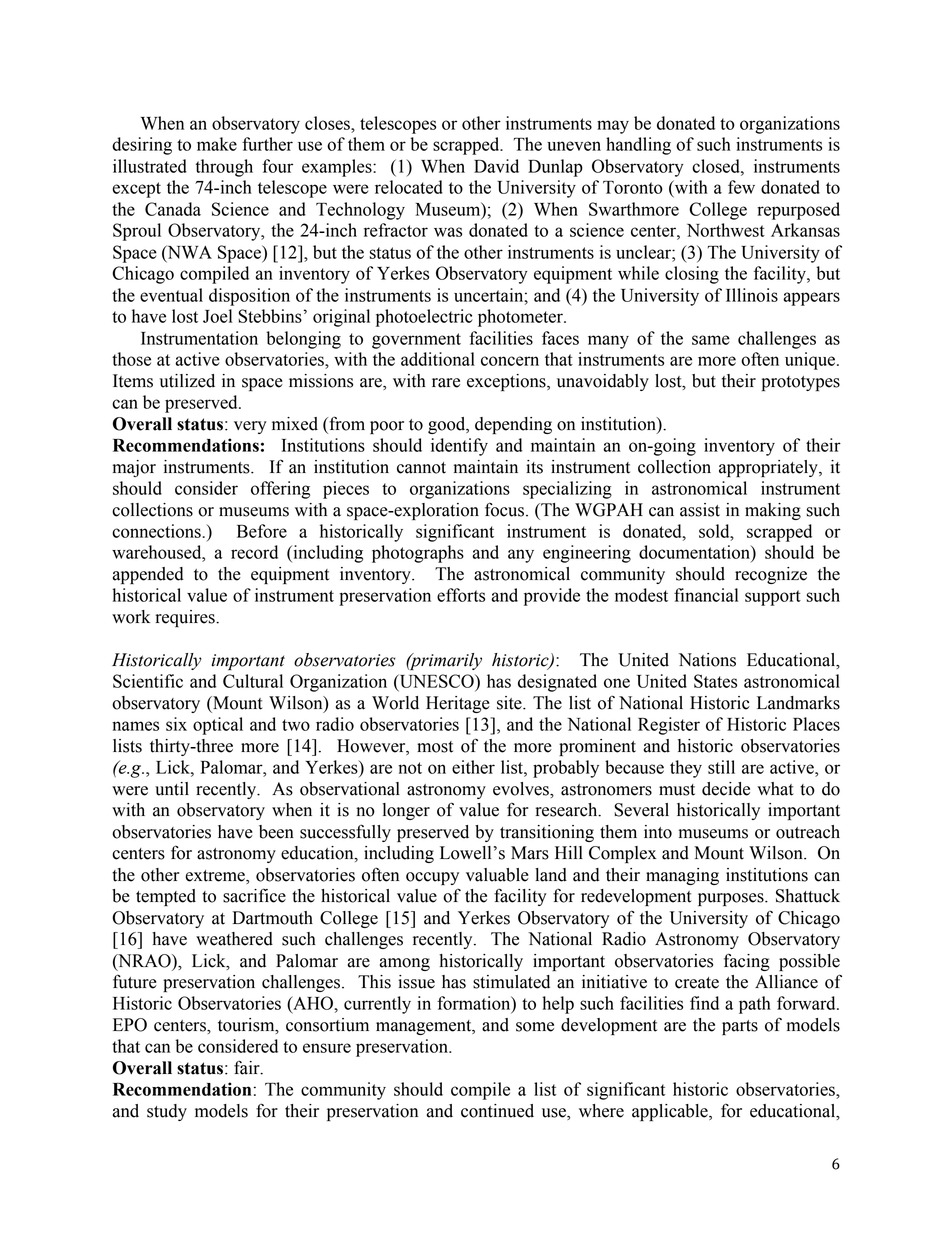  Describe the element at coordinates (741, 187) in the document. I see `few` at that location.
